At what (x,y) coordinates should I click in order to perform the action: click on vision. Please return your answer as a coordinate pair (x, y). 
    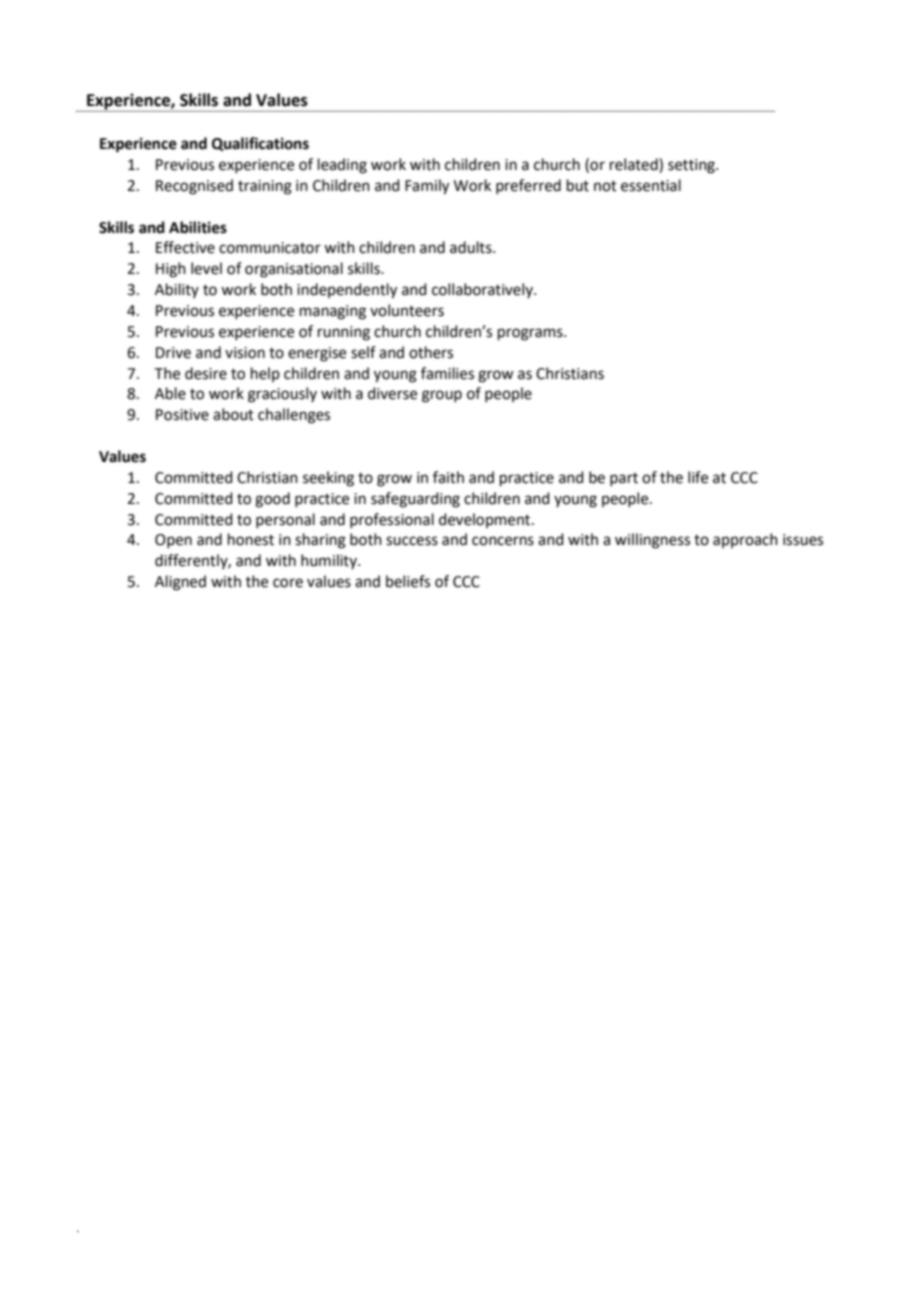
    Looking at the image, I should click on (245, 353).
